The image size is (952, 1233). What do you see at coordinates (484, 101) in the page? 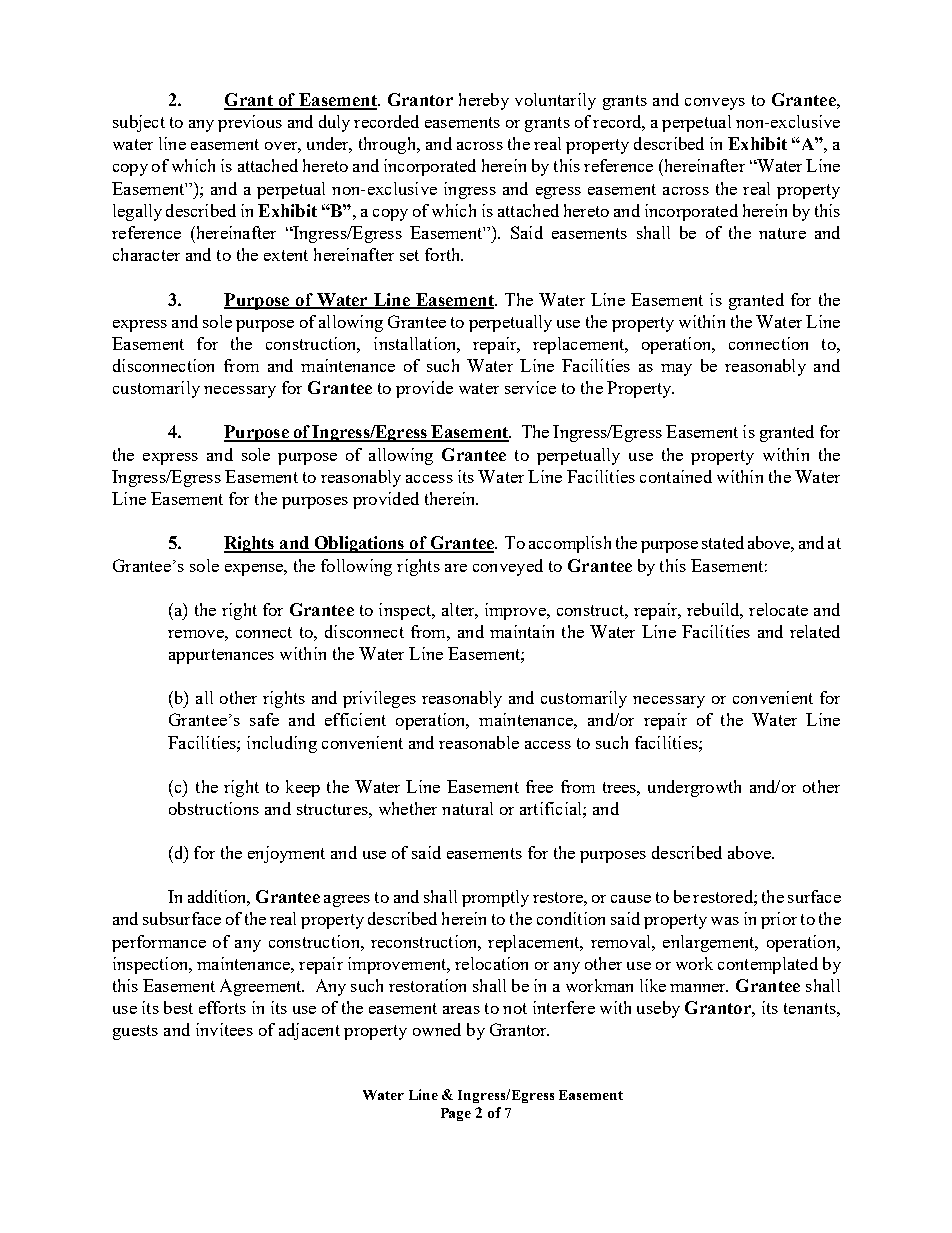
I see `hereby` at bounding box center [484, 101].
